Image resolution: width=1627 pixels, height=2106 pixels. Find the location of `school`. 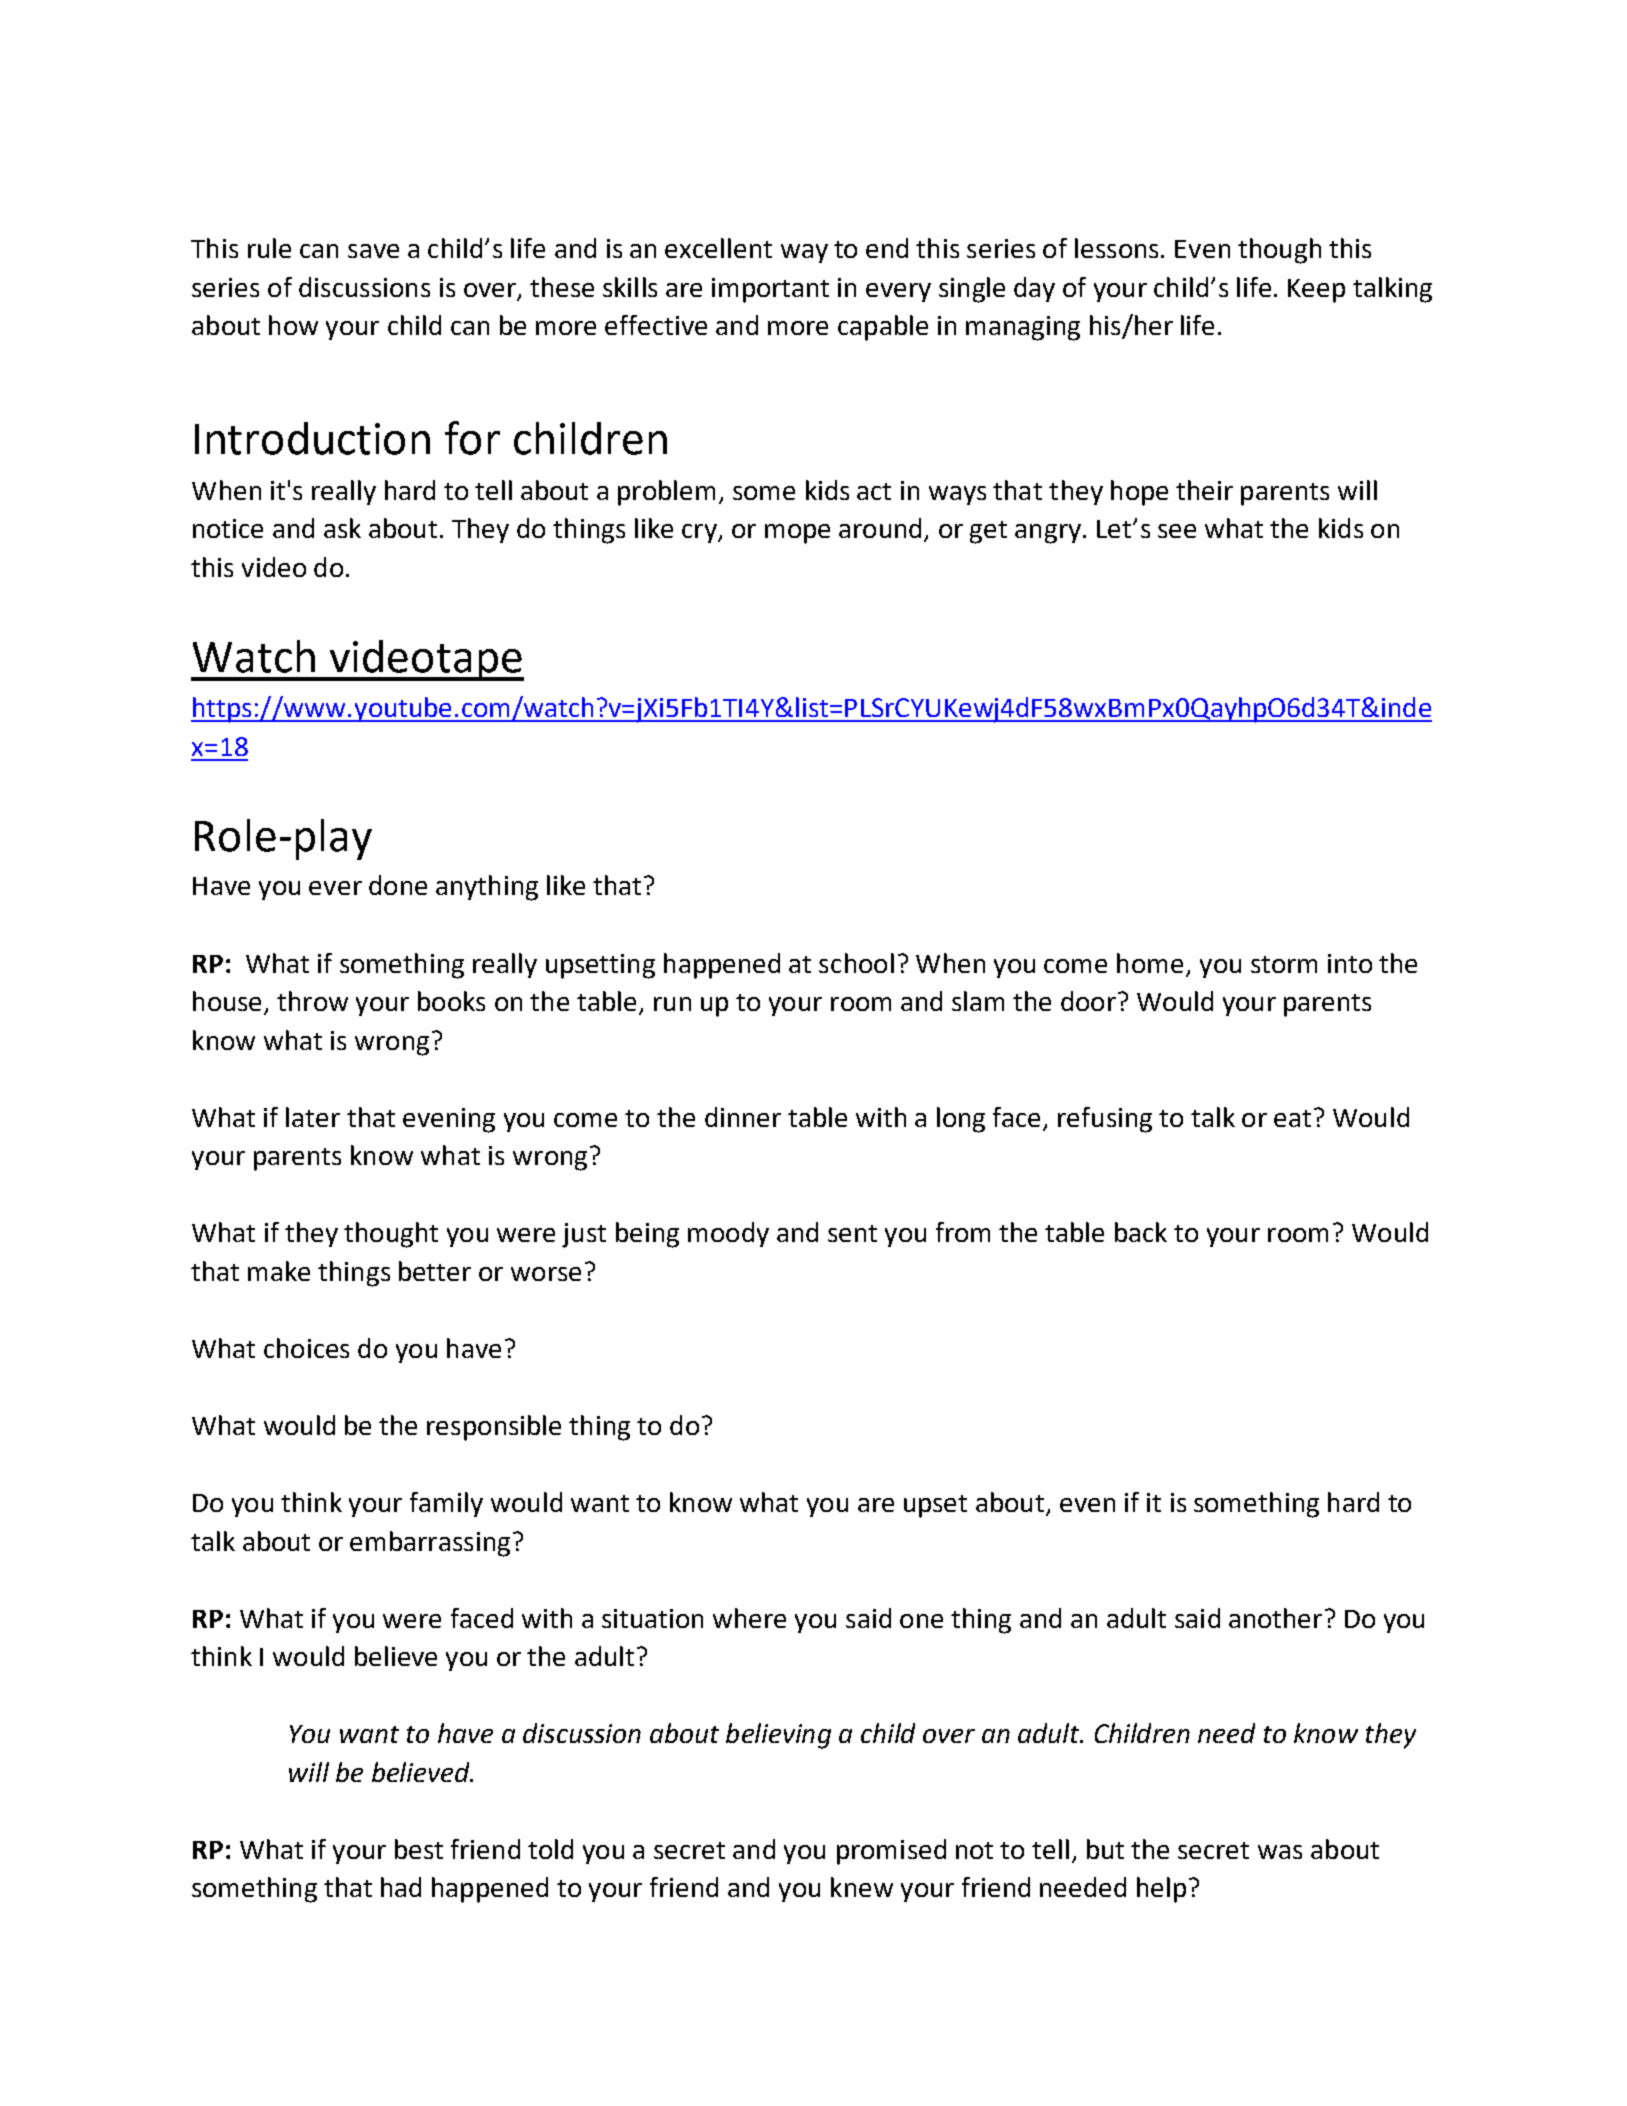

school is located at coordinates (856, 963).
